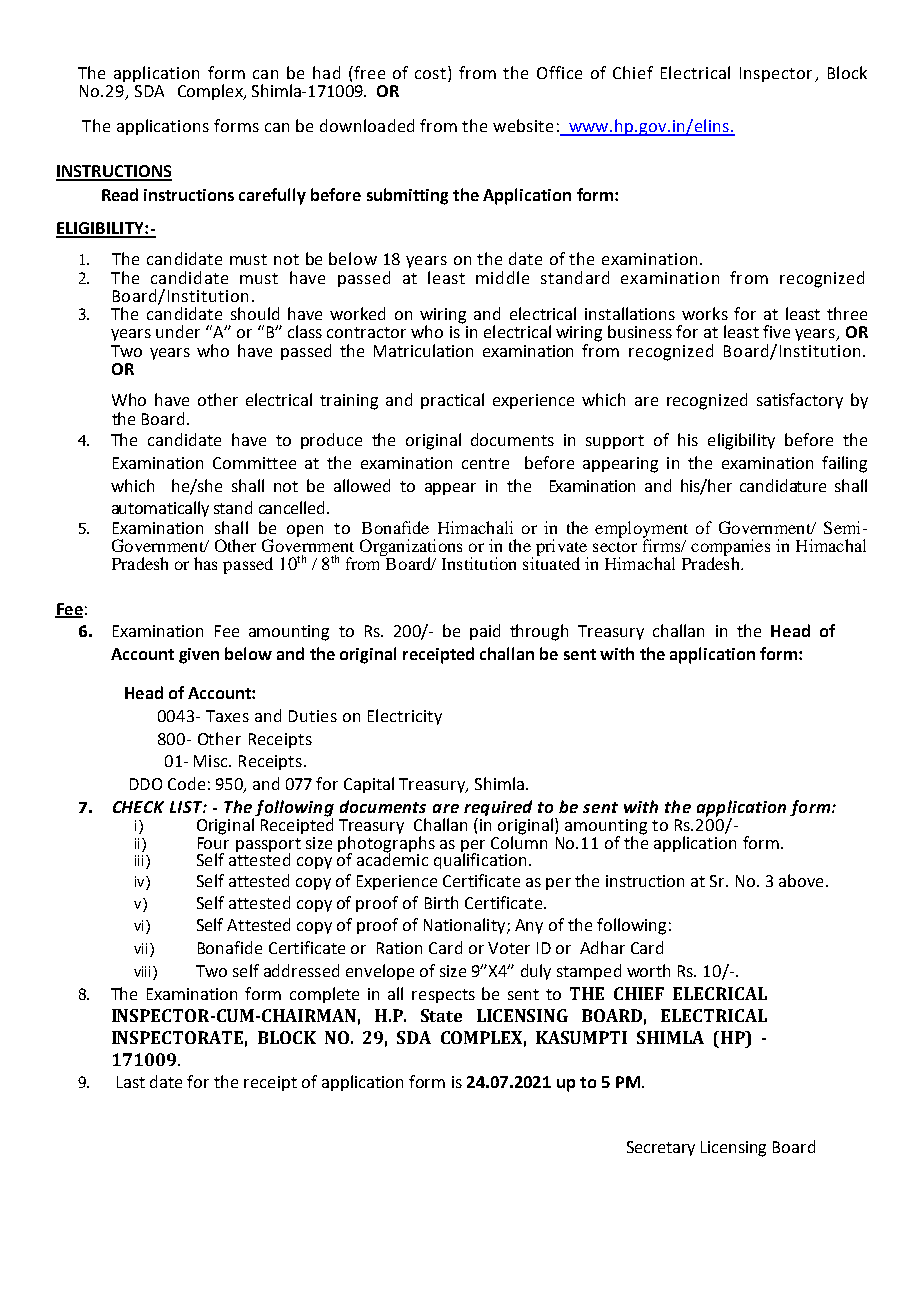 This image has height=1308, width=924. I want to click on Office, so click(559, 72).
